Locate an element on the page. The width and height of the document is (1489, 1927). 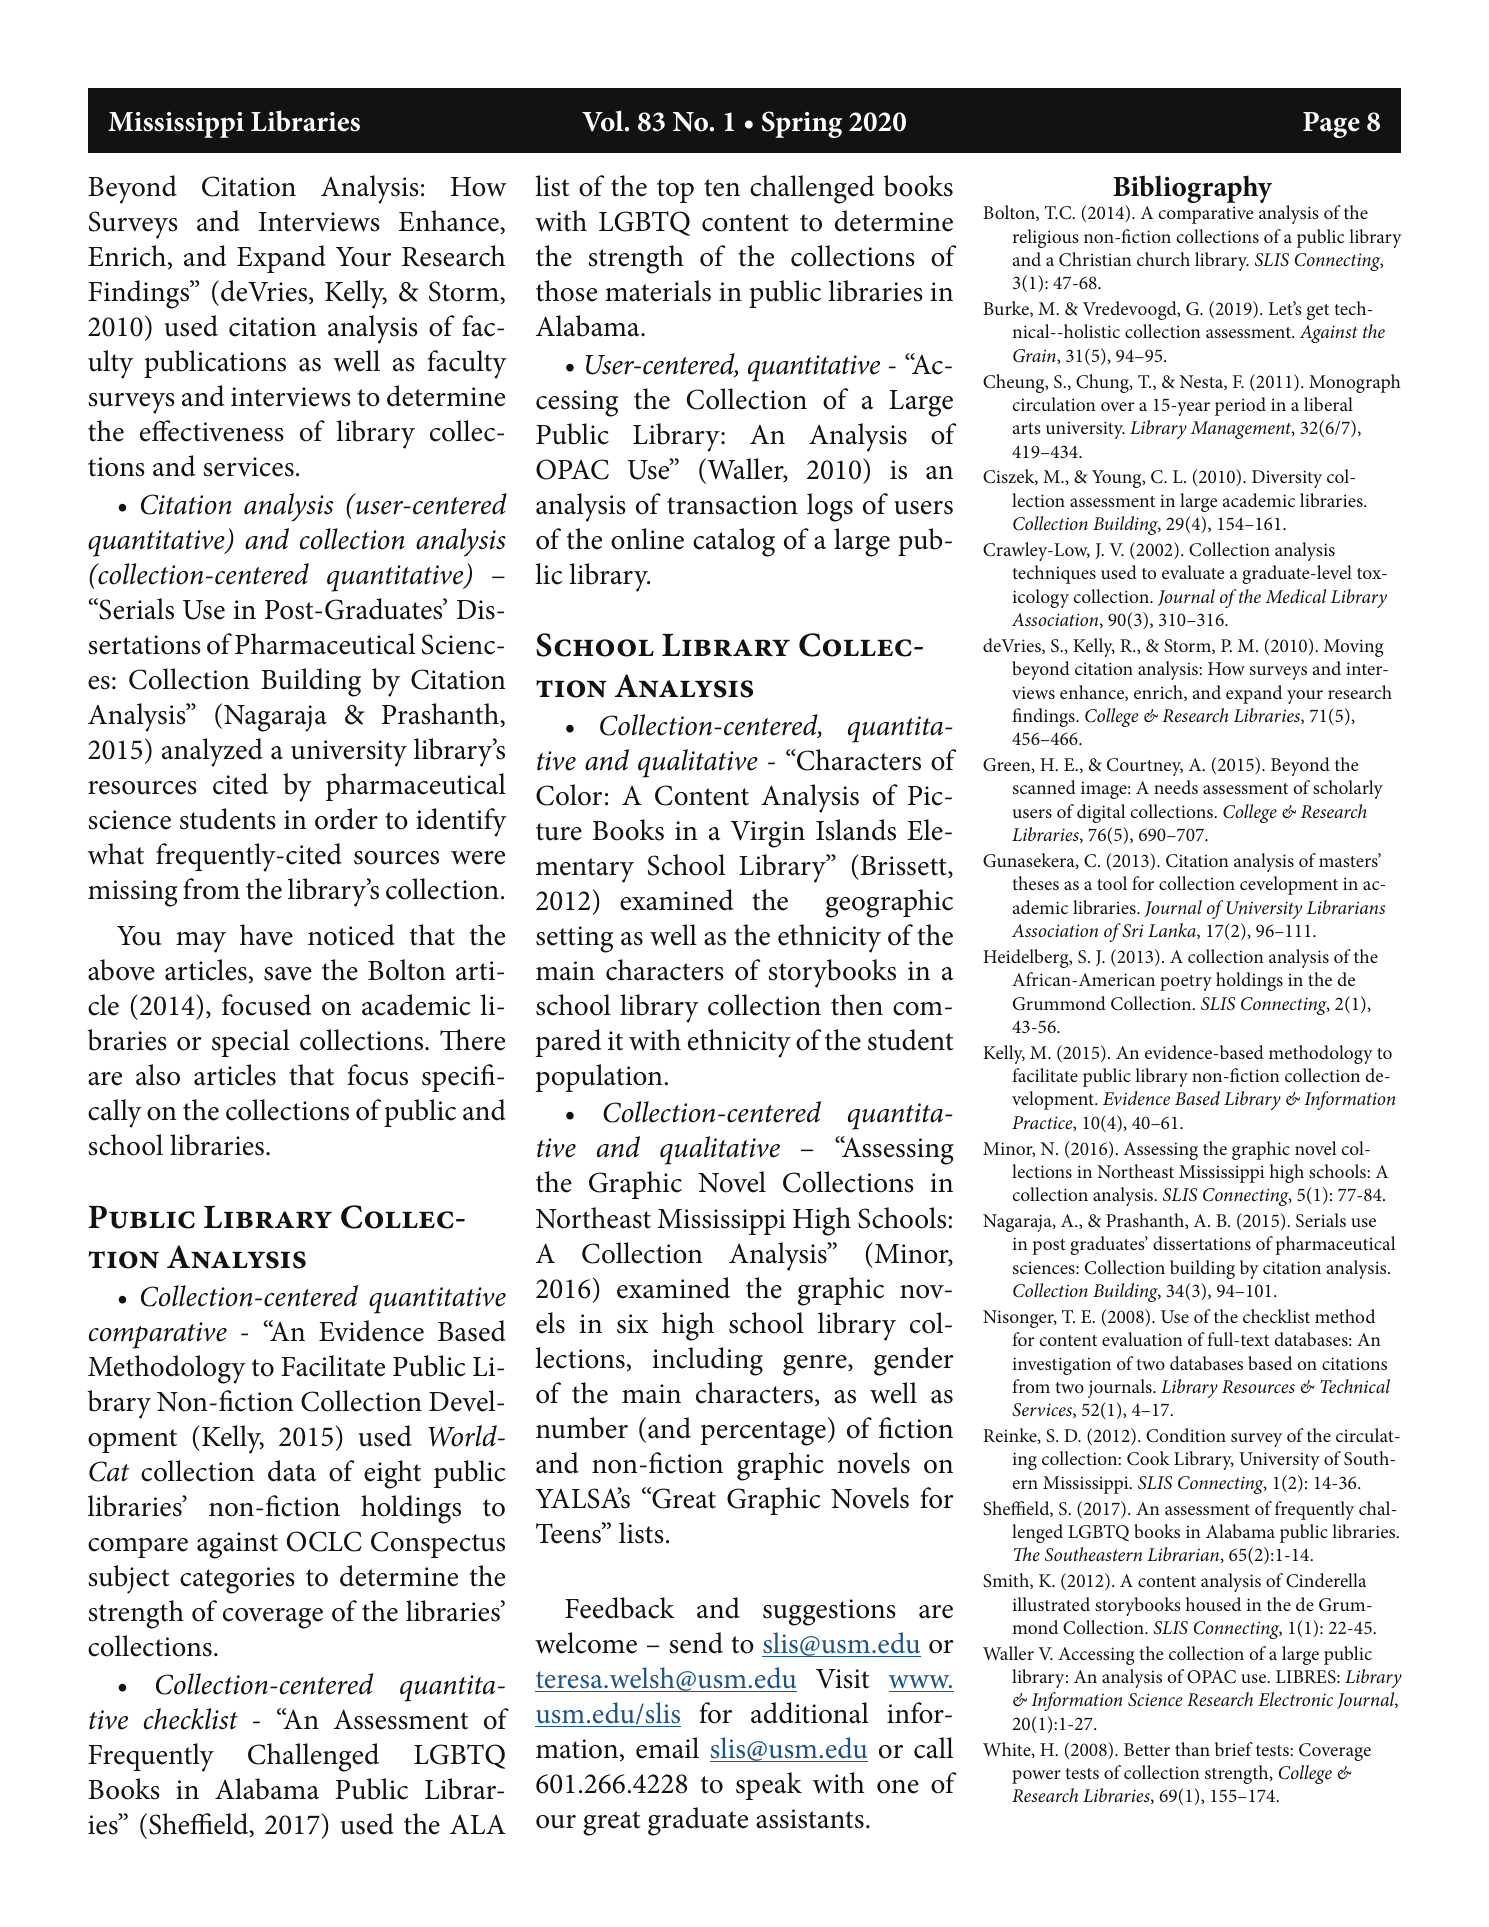
six is located at coordinates (633, 1324).
